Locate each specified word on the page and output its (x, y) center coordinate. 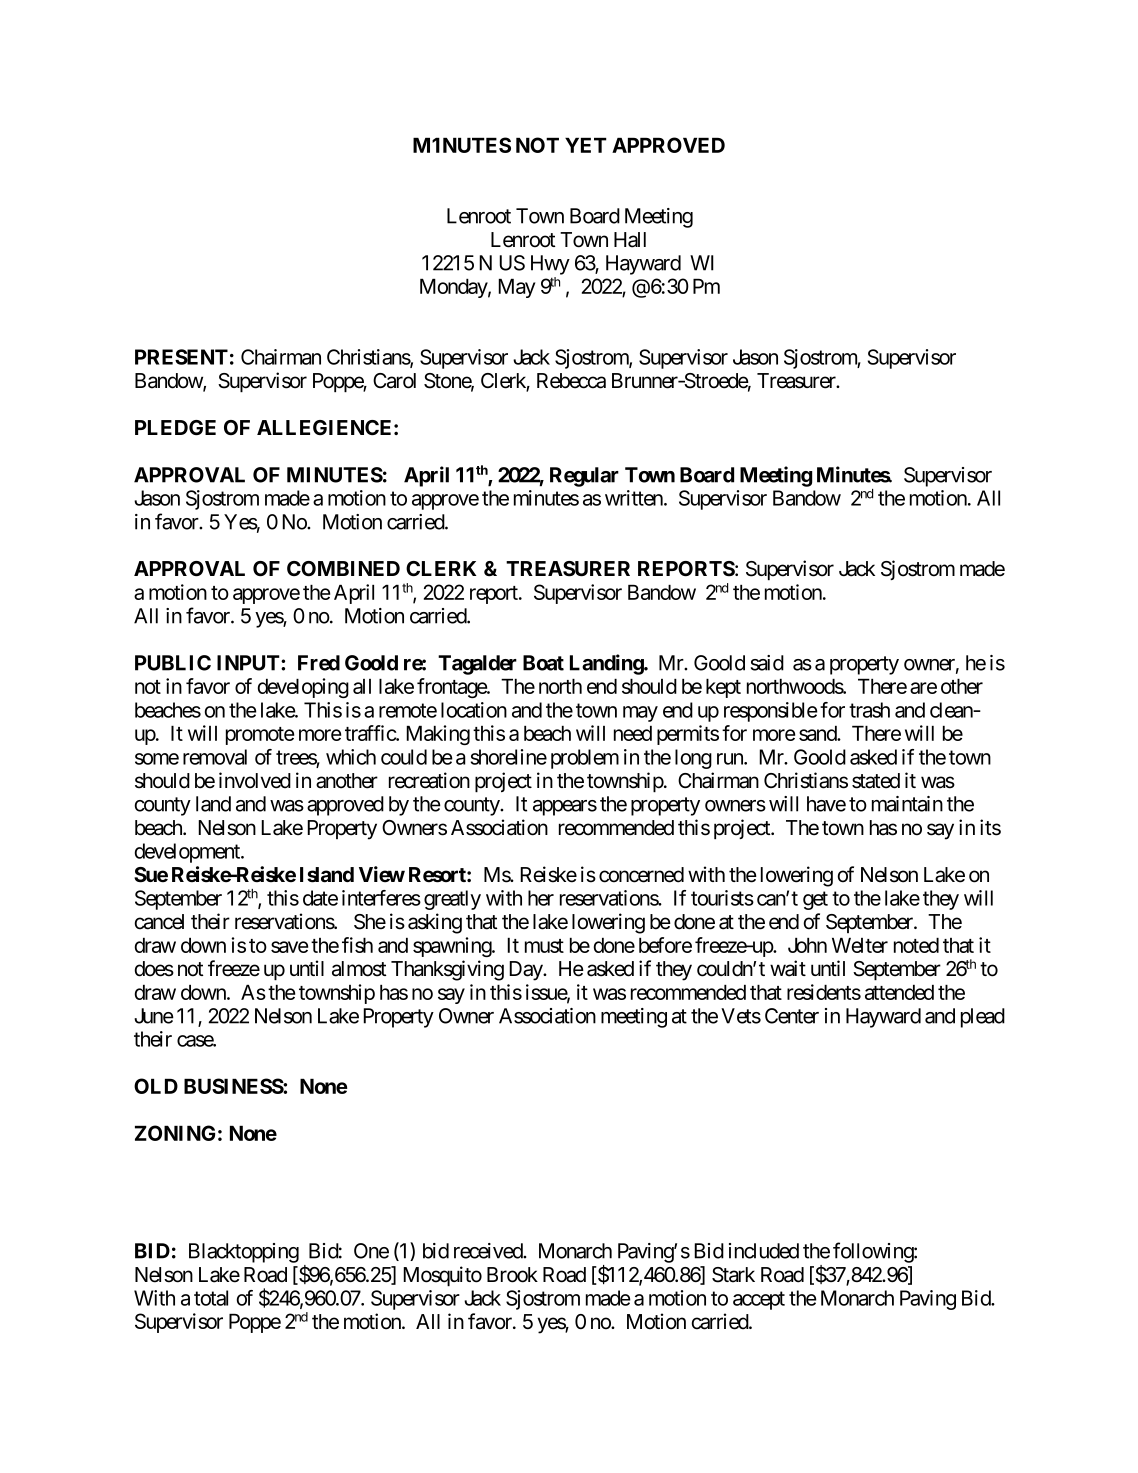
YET (586, 145)
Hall (630, 240)
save (289, 947)
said (767, 663)
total (211, 1298)
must (544, 946)
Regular (584, 477)
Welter (860, 945)
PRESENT (181, 357)
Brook (512, 1275)
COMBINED (343, 568)
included (764, 1251)
